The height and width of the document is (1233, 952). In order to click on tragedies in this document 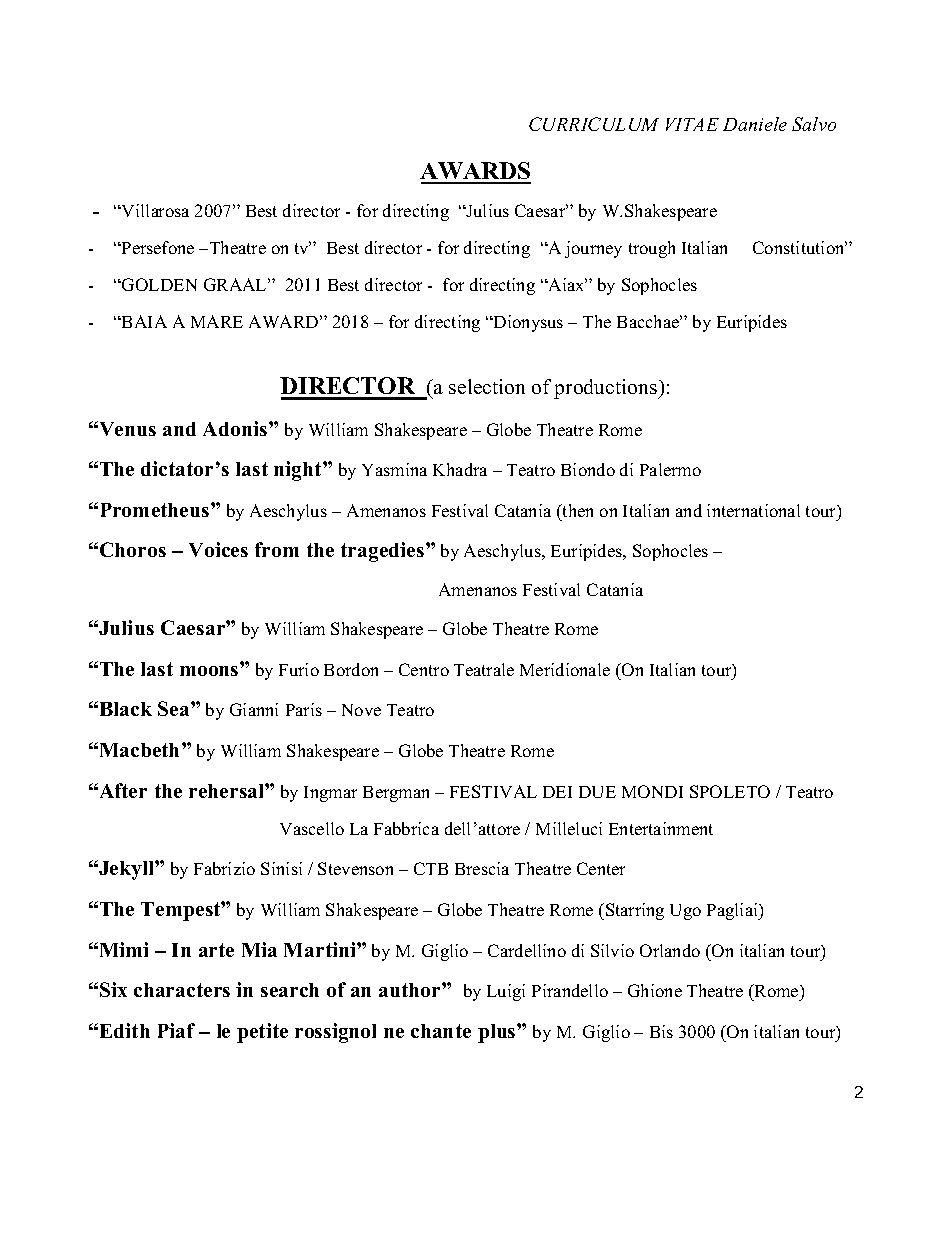, I will do `click(384, 552)`.
